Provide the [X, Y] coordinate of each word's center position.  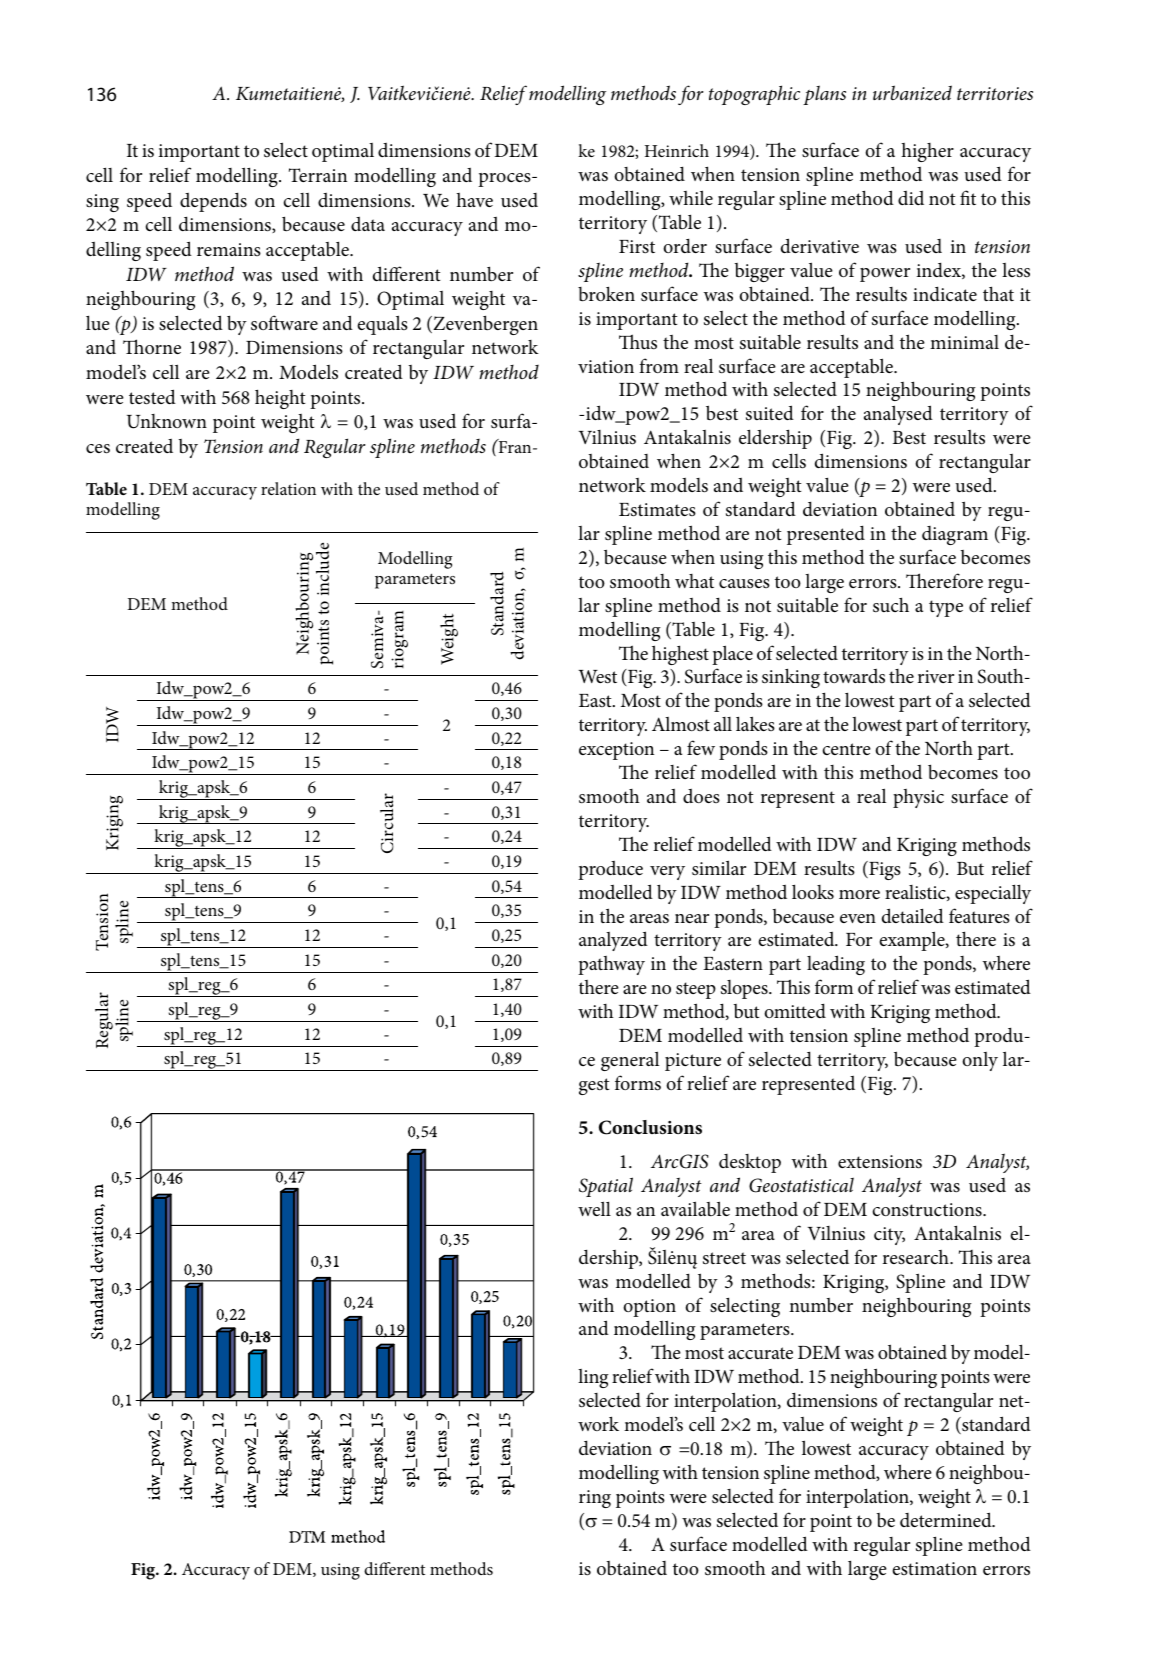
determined [947, 1519]
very [667, 873]
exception [616, 751]
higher [927, 152]
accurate [760, 1353]
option [649, 1308]
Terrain [318, 175]
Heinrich [677, 150]
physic [918, 798]
